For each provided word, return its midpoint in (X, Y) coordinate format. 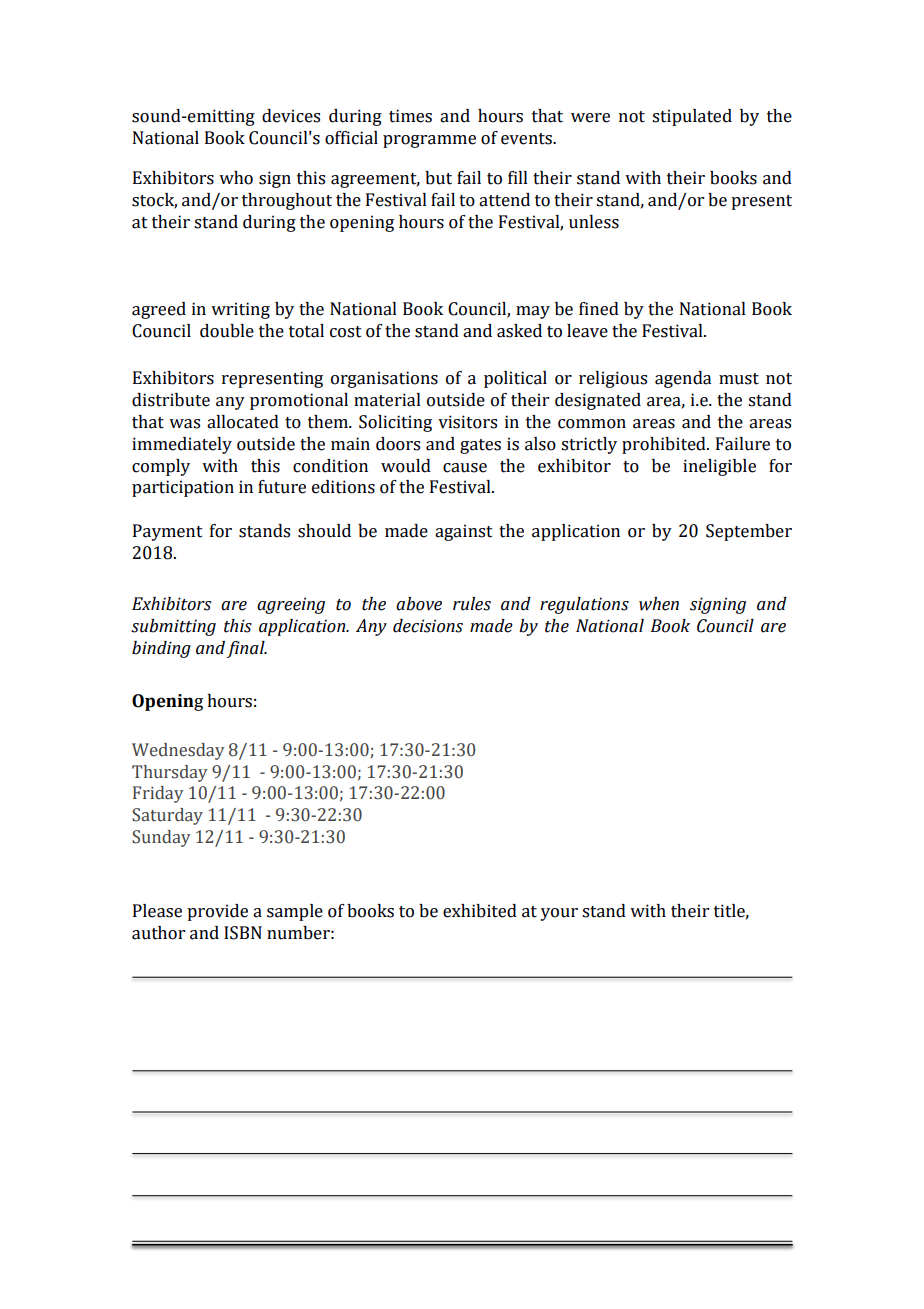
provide (217, 912)
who (236, 178)
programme (429, 141)
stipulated (692, 117)
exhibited (480, 911)
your (559, 914)
